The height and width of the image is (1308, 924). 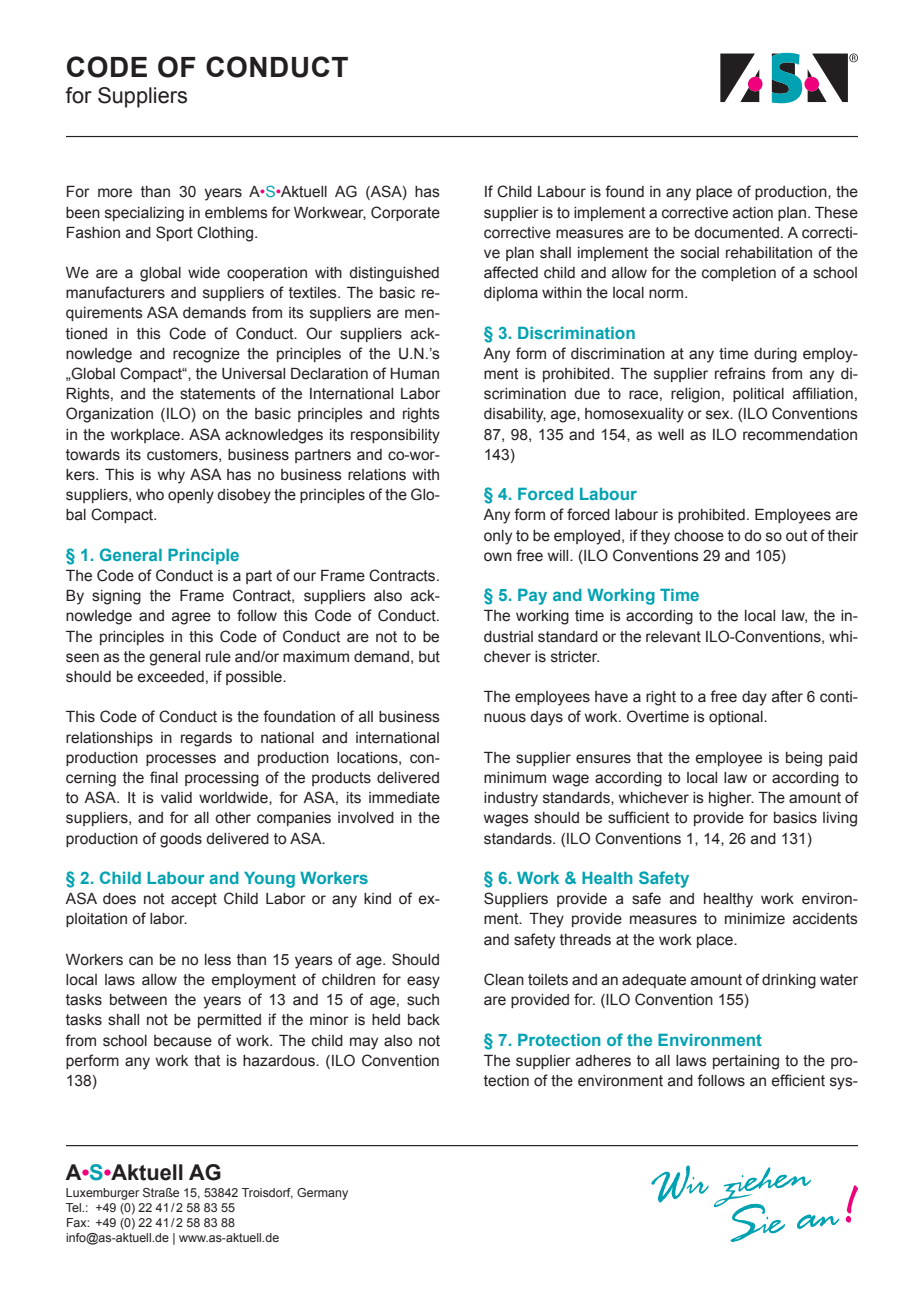 What do you see at coordinates (800, 435) in the image?
I see `recommendation` at bounding box center [800, 435].
